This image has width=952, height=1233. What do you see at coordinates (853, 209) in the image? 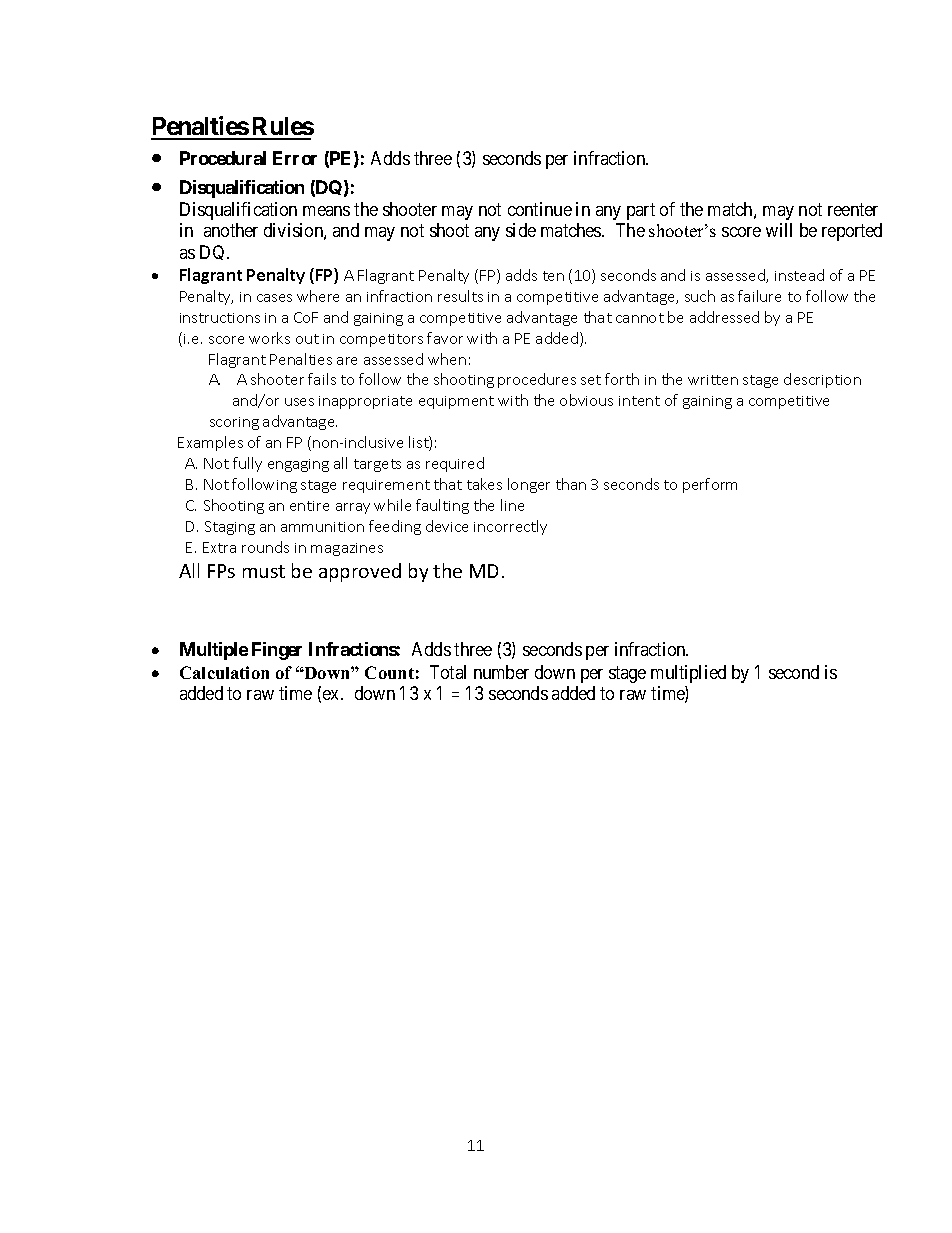
I see `reenter` at bounding box center [853, 209].
